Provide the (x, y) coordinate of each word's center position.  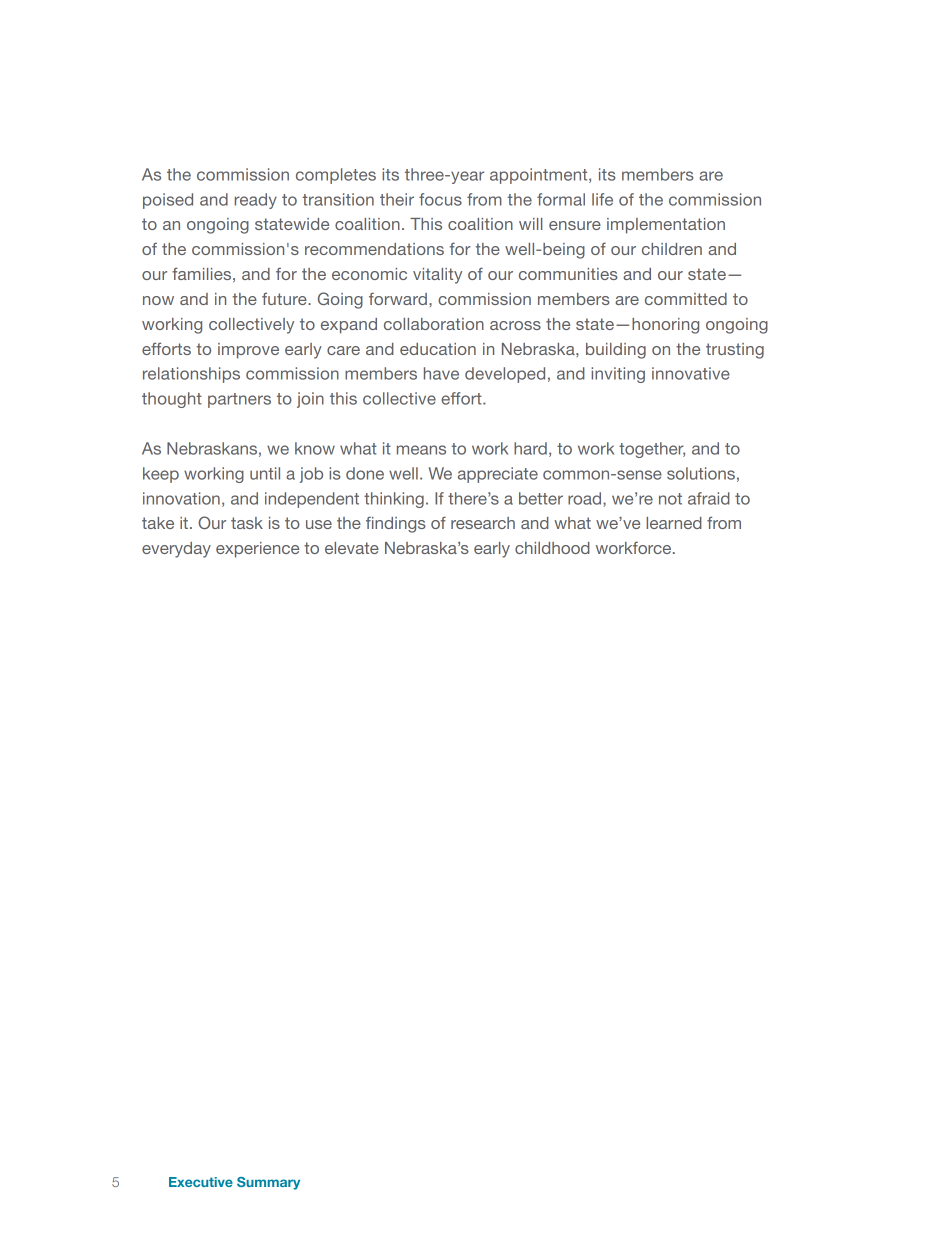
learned (674, 523)
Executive (201, 1182)
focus (440, 199)
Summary (268, 1183)
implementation (666, 226)
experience (257, 550)
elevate (352, 548)
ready (256, 201)
